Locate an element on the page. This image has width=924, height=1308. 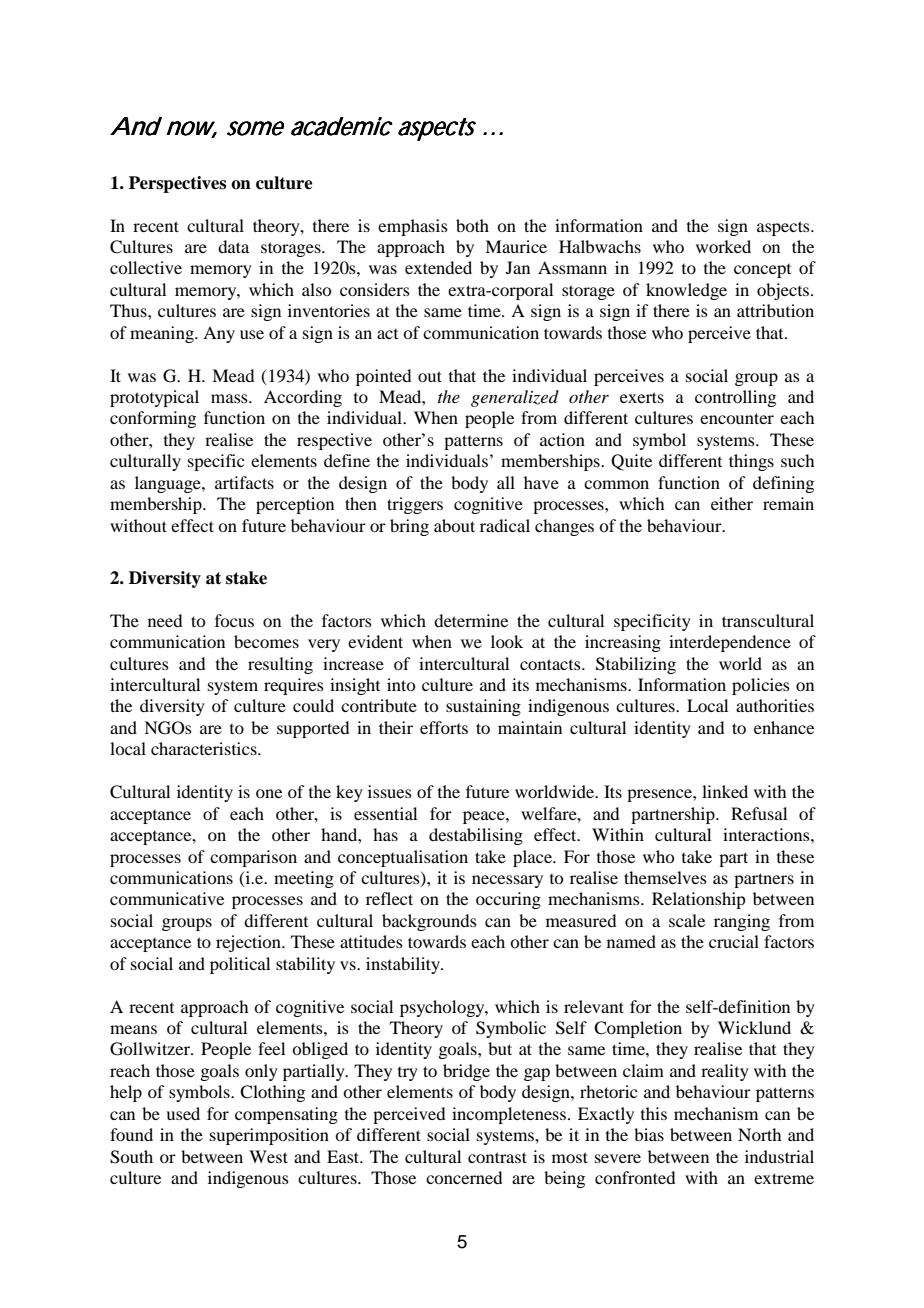
both is located at coordinates (472, 225).
